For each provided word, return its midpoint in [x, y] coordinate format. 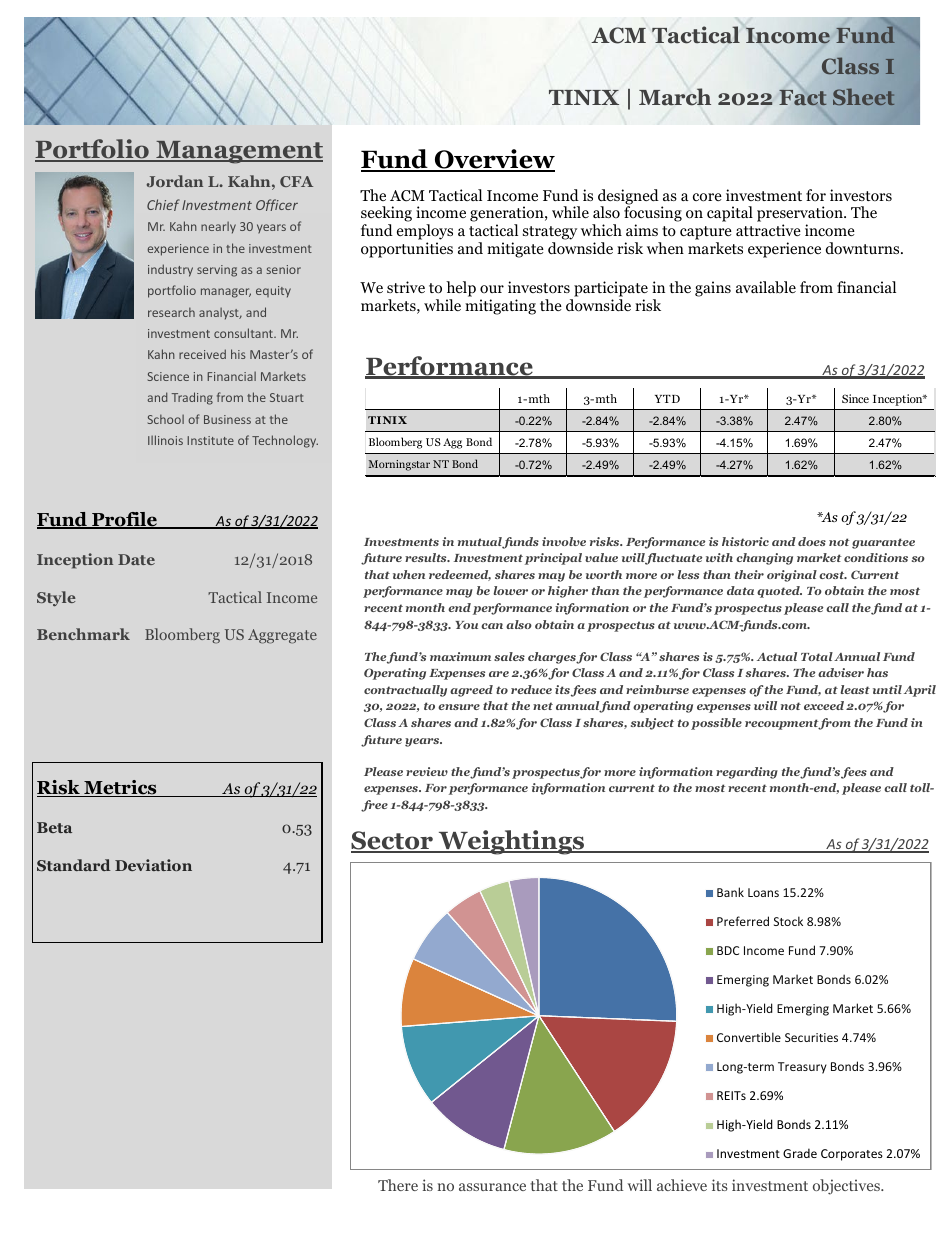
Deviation [153, 865]
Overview [493, 160]
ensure [459, 707]
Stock [788, 921]
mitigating [500, 307]
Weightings [511, 842]
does [812, 541]
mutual [480, 542]
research [171, 312]
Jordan [175, 181]
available [766, 287]
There [398, 1185]
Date [136, 559]
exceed [824, 705]
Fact [803, 97]
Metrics [120, 788]
